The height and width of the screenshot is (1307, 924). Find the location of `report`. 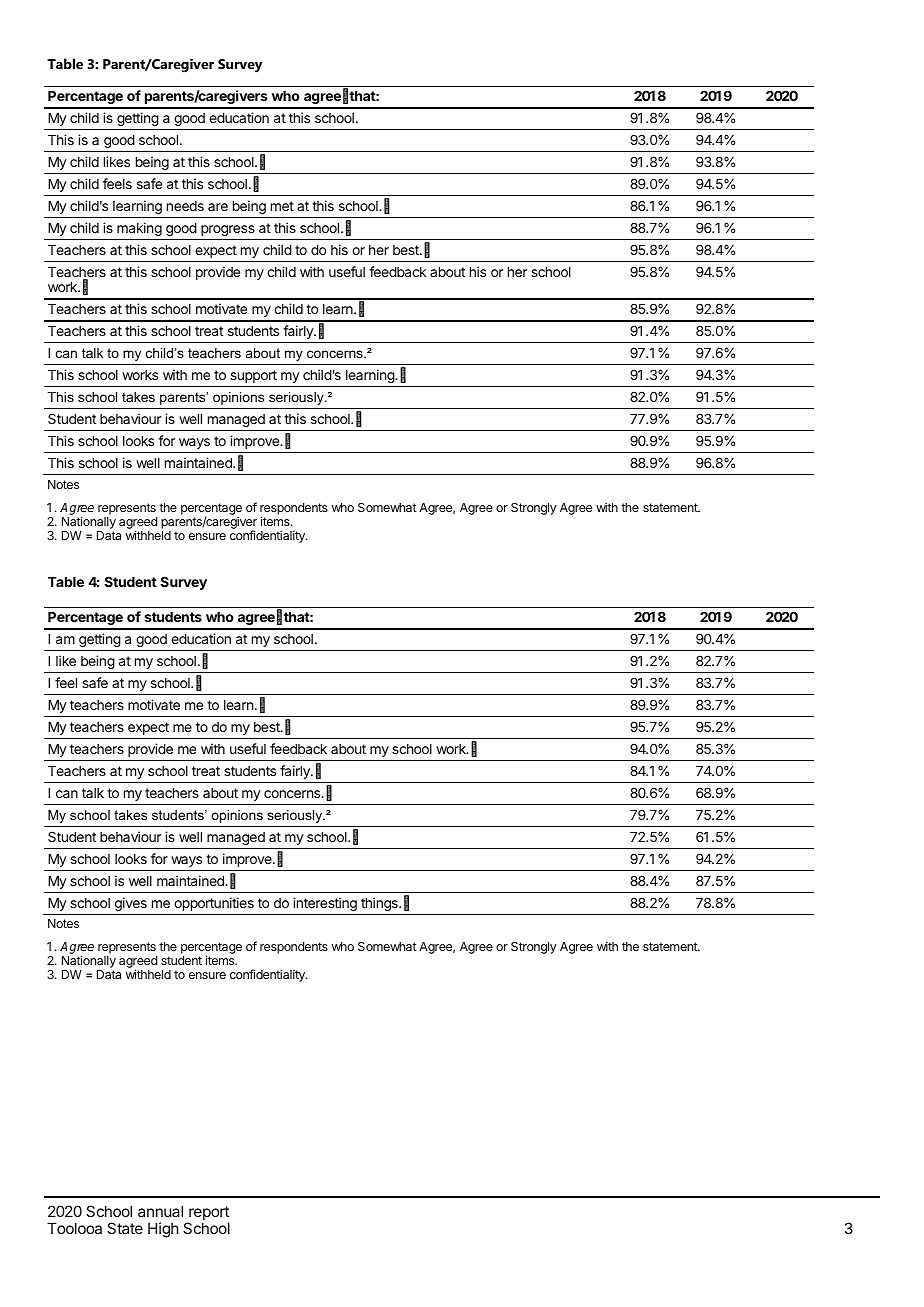

report is located at coordinates (208, 1214).
